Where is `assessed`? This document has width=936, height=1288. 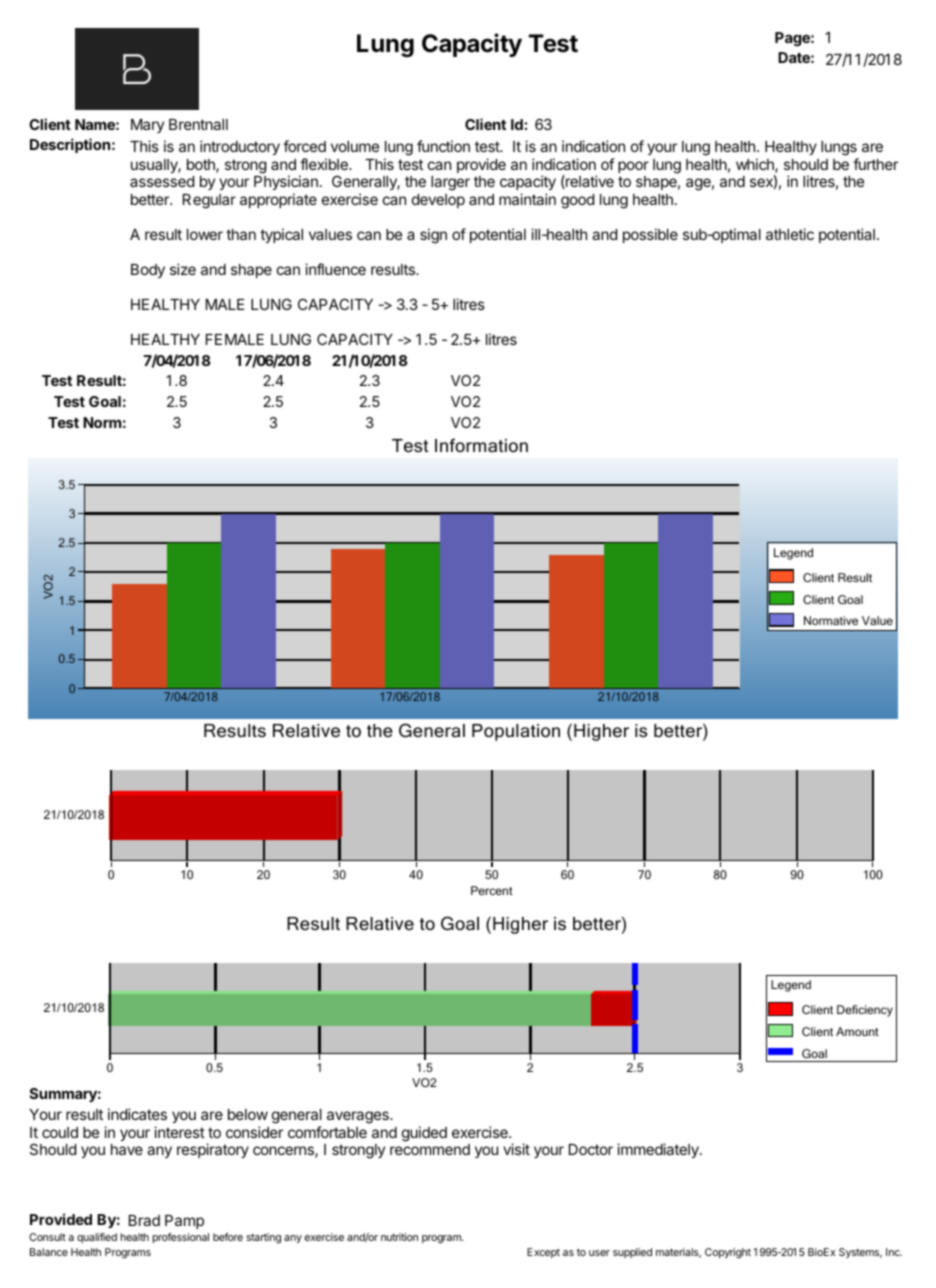 assessed is located at coordinates (162, 181).
